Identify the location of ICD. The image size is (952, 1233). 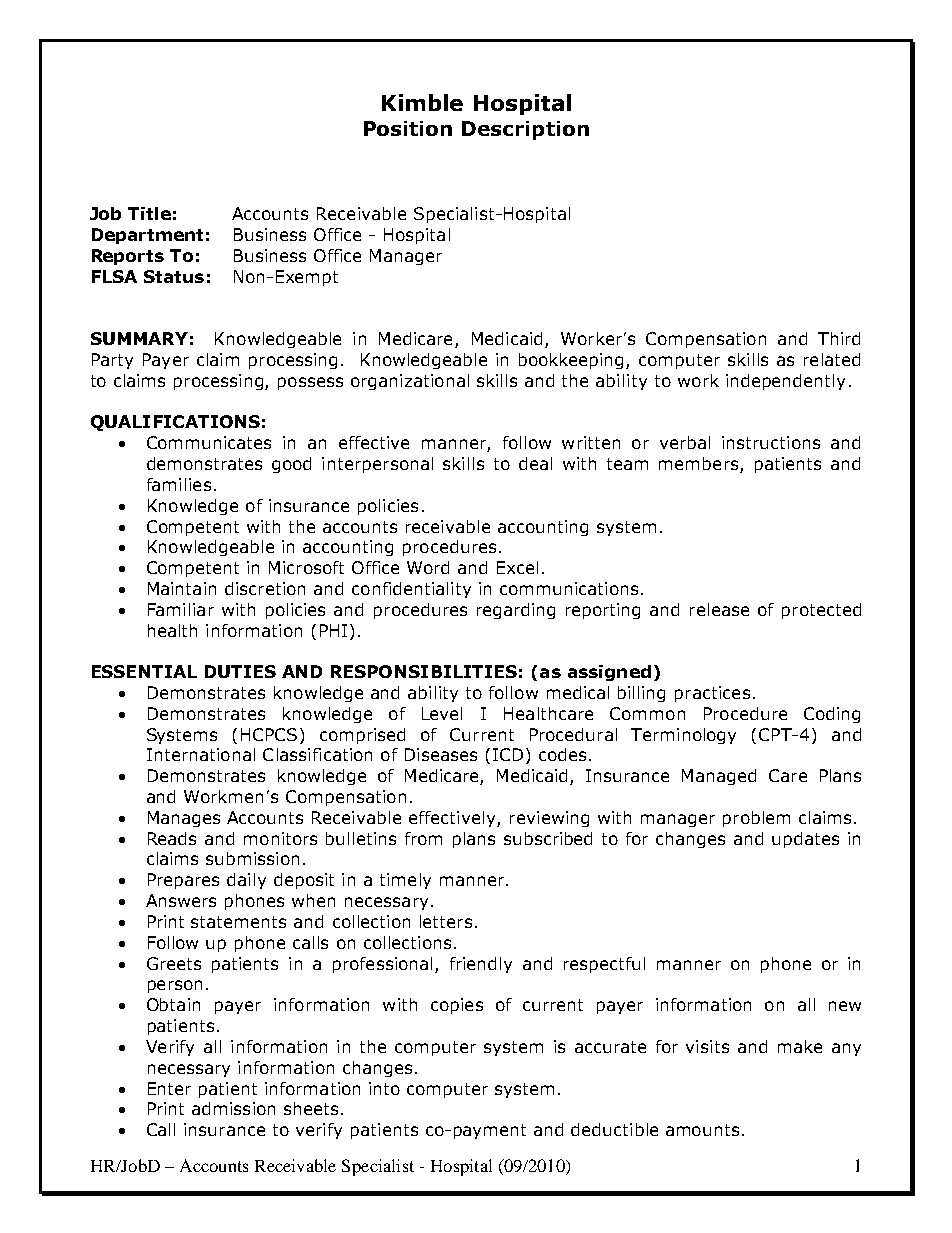
(508, 754).
